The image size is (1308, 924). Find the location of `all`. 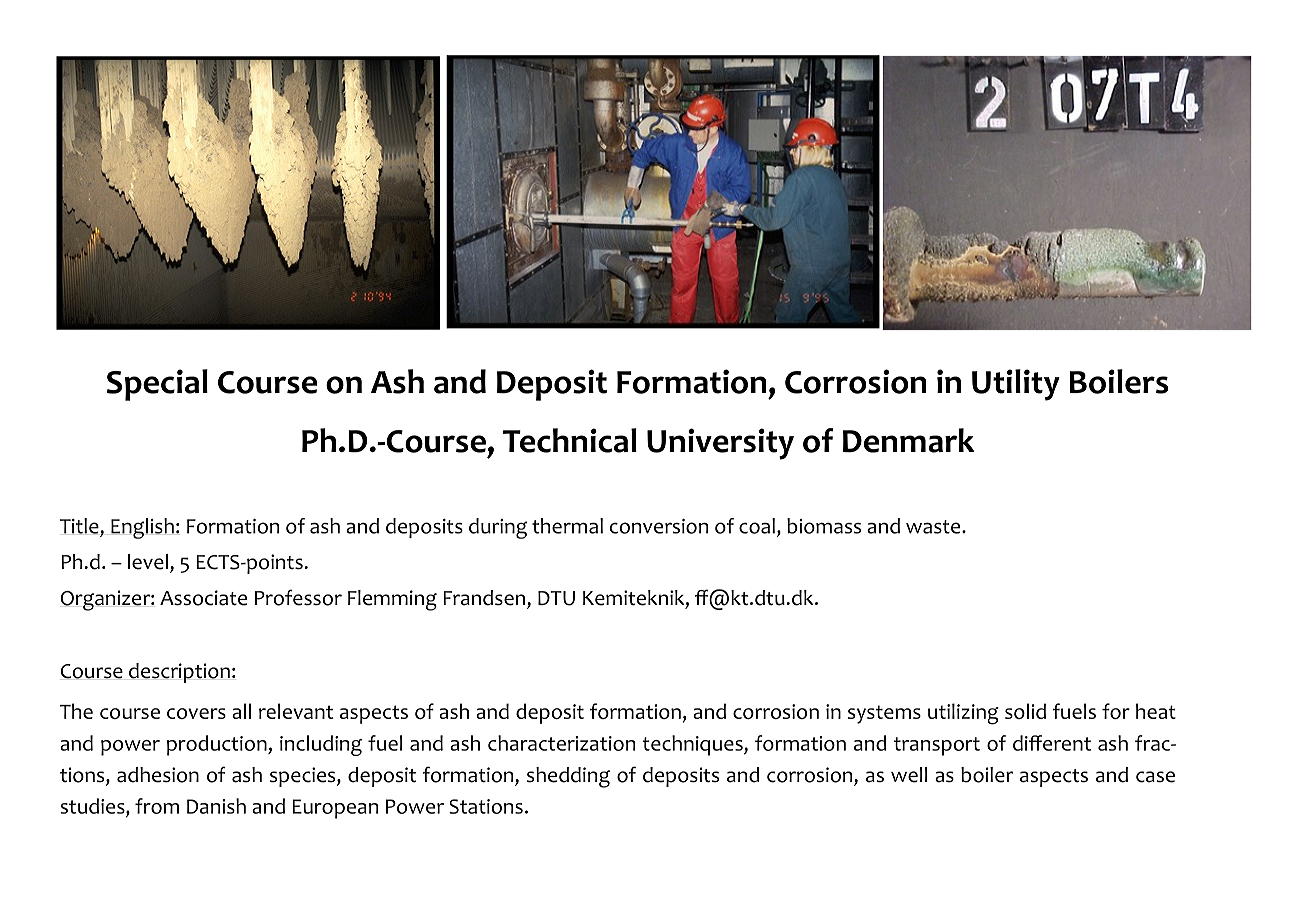

all is located at coordinates (241, 711).
